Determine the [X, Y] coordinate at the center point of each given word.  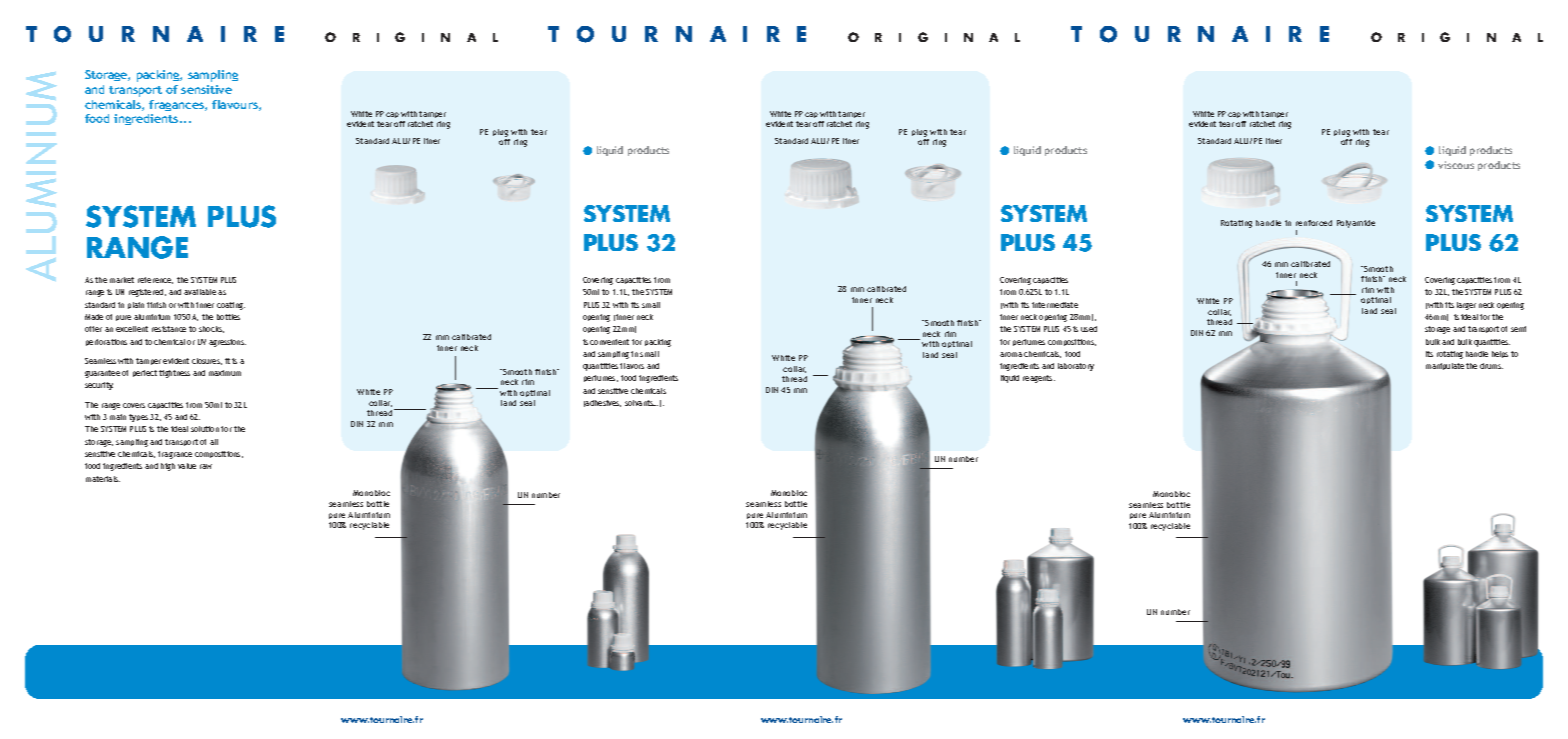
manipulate [1445, 366]
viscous [1456, 165]
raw [206, 466]
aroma [1011, 354]
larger [1466, 306]
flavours [236, 105]
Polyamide [1356, 224]
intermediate [1055, 305]
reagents [1039, 379]
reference [155, 280]
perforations [106, 342]
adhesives [602, 403]
